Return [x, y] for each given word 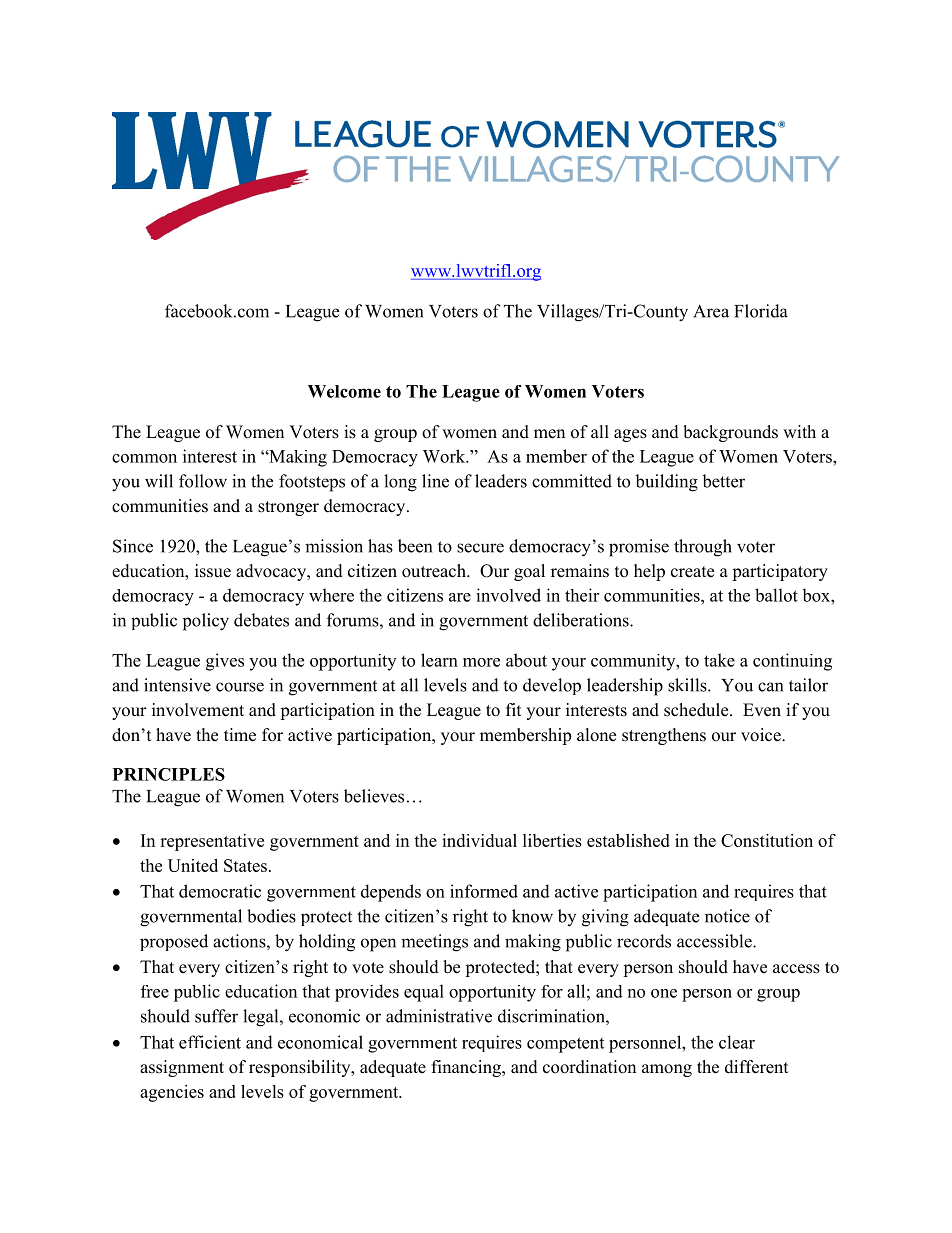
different [756, 1067]
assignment [182, 1068]
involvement [198, 710]
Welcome [344, 391]
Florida [761, 311]
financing [467, 1068]
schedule [697, 710]
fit [513, 709]
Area [711, 311]
